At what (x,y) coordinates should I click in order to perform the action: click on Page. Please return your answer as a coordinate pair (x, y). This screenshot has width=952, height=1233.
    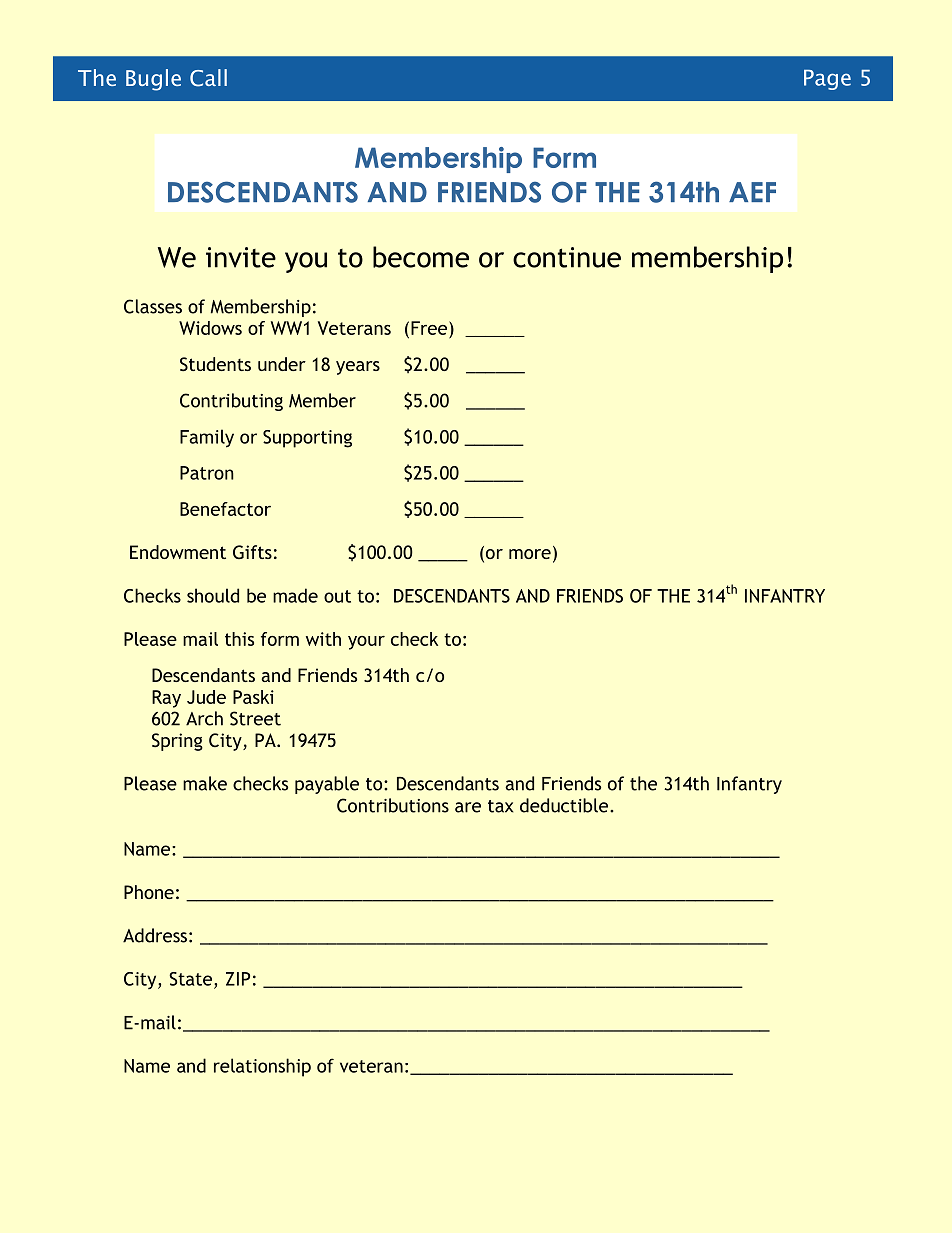
    Looking at the image, I should click on (827, 80).
